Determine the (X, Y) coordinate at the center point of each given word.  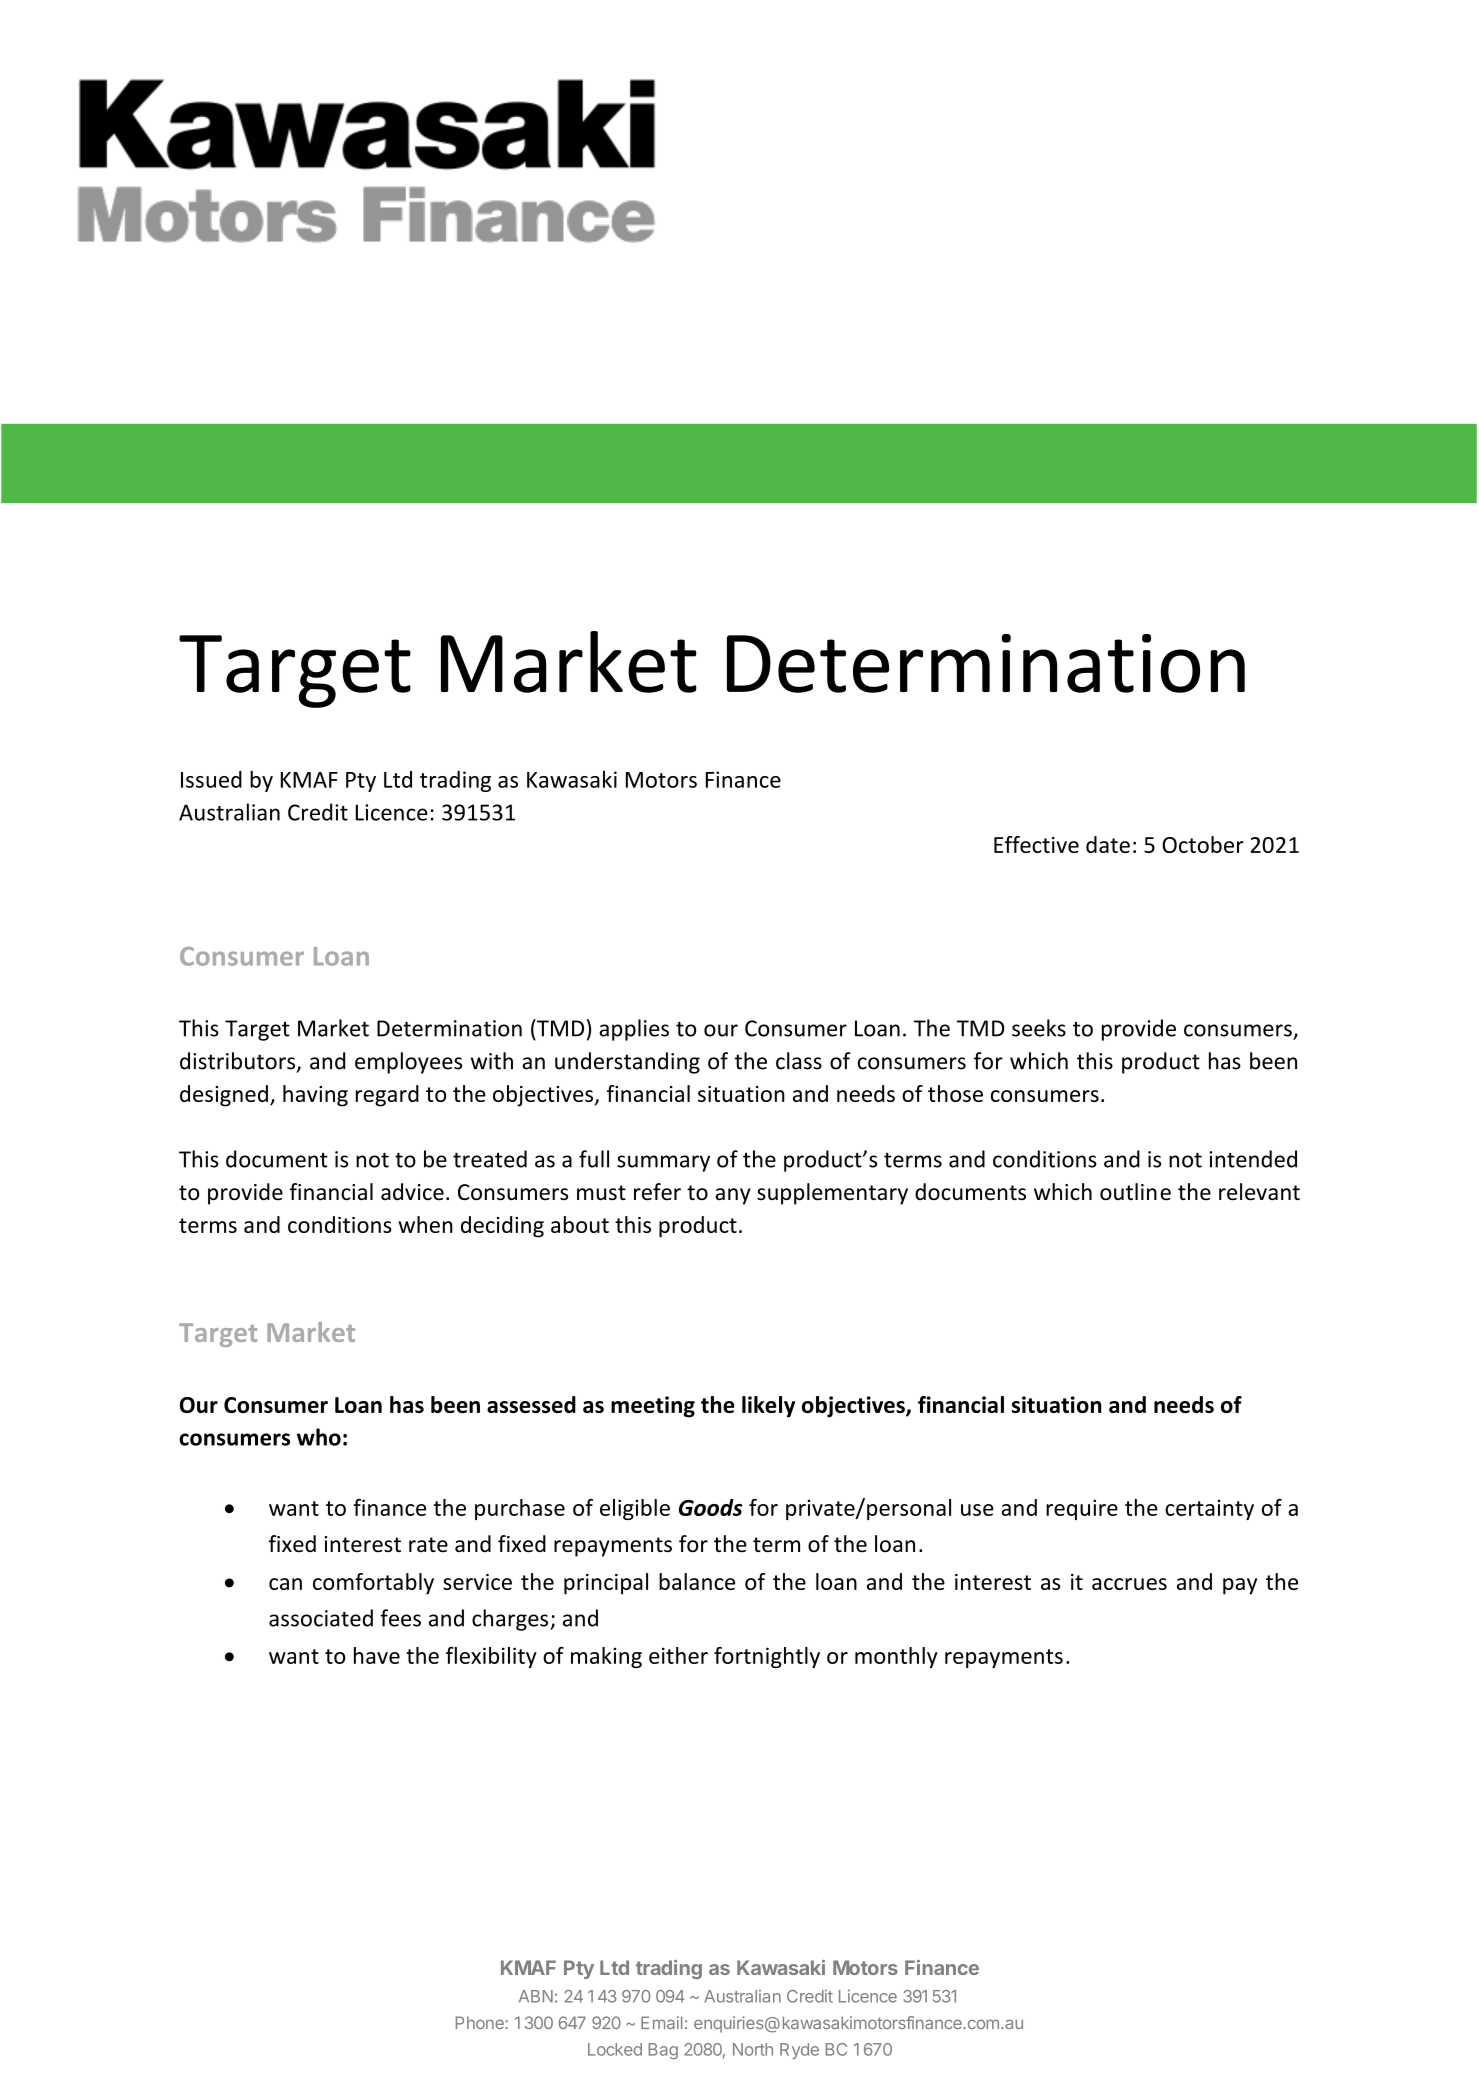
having (315, 1096)
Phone (481, 2022)
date (1108, 844)
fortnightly (767, 1657)
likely (768, 1407)
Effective (1036, 844)
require (1082, 1509)
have (377, 1655)
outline (1135, 1192)
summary (663, 1163)
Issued (211, 779)
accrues (1129, 1584)
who (319, 1437)
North (753, 2049)
